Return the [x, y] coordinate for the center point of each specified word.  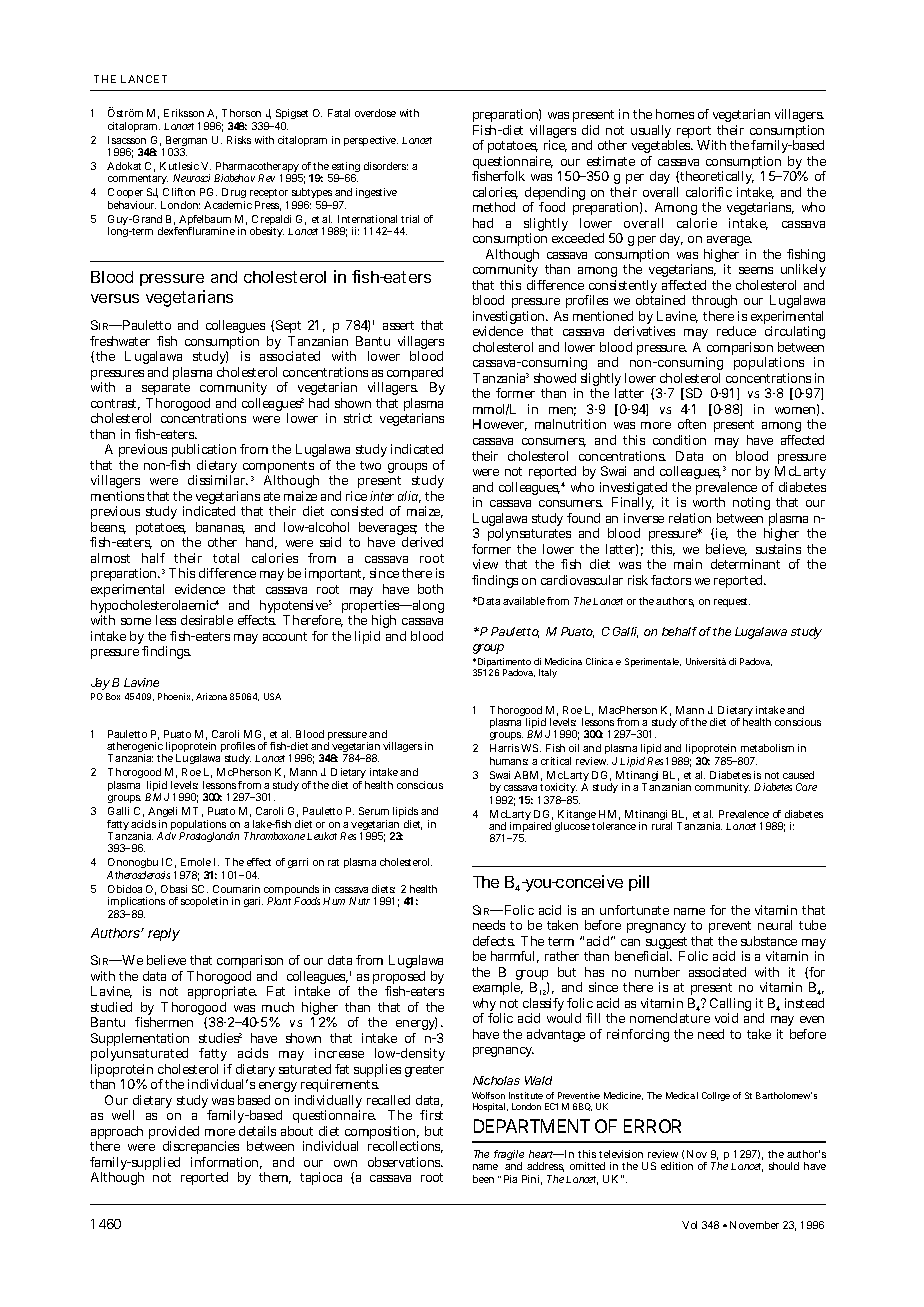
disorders [386, 166]
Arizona [211, 696]
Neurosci [191, 178]
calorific [709, 192]
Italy [548, 673]
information [226, 1163]
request [732, 602]
